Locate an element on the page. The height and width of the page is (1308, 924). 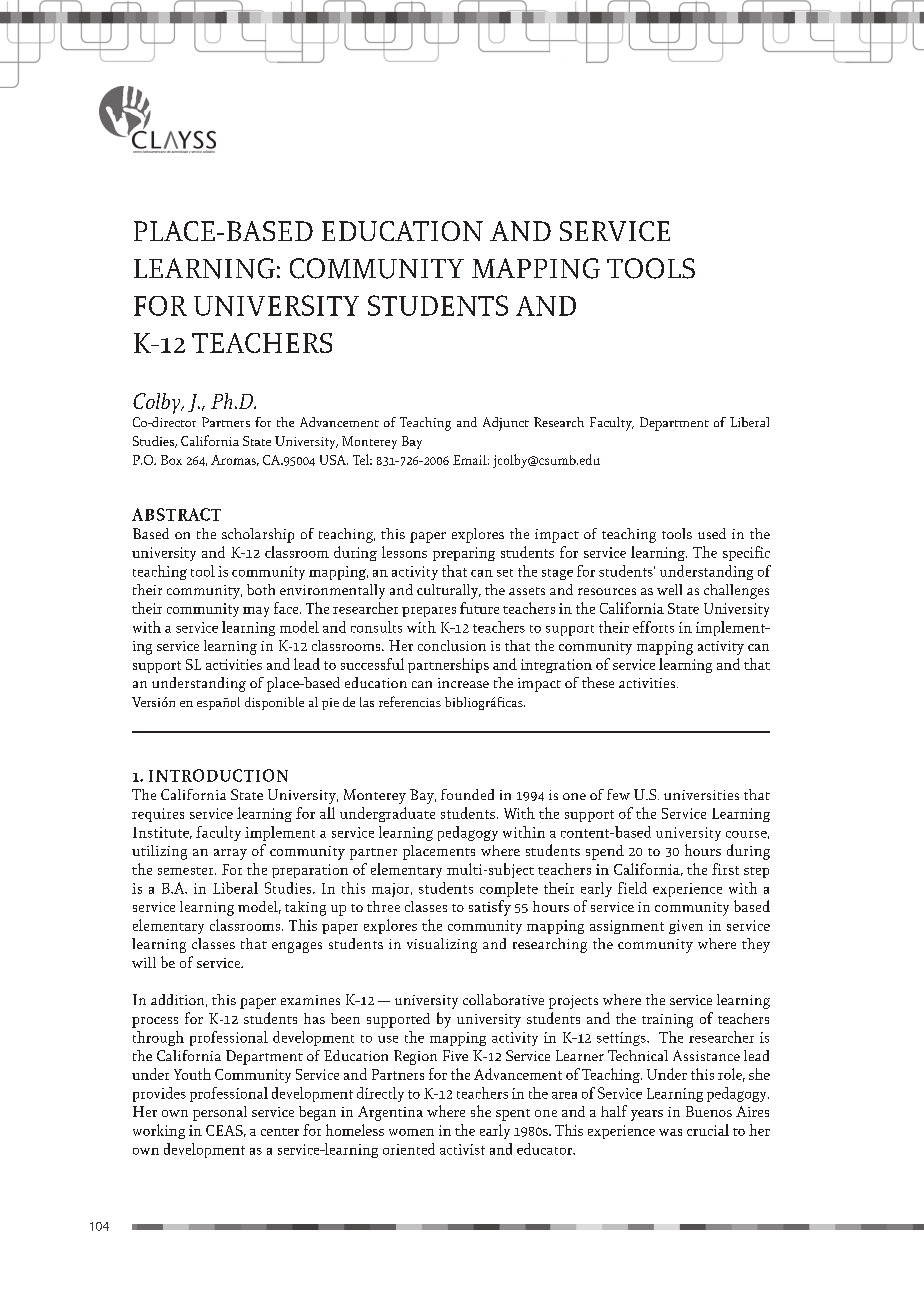
personal is located at coordinates (220, 1113).
